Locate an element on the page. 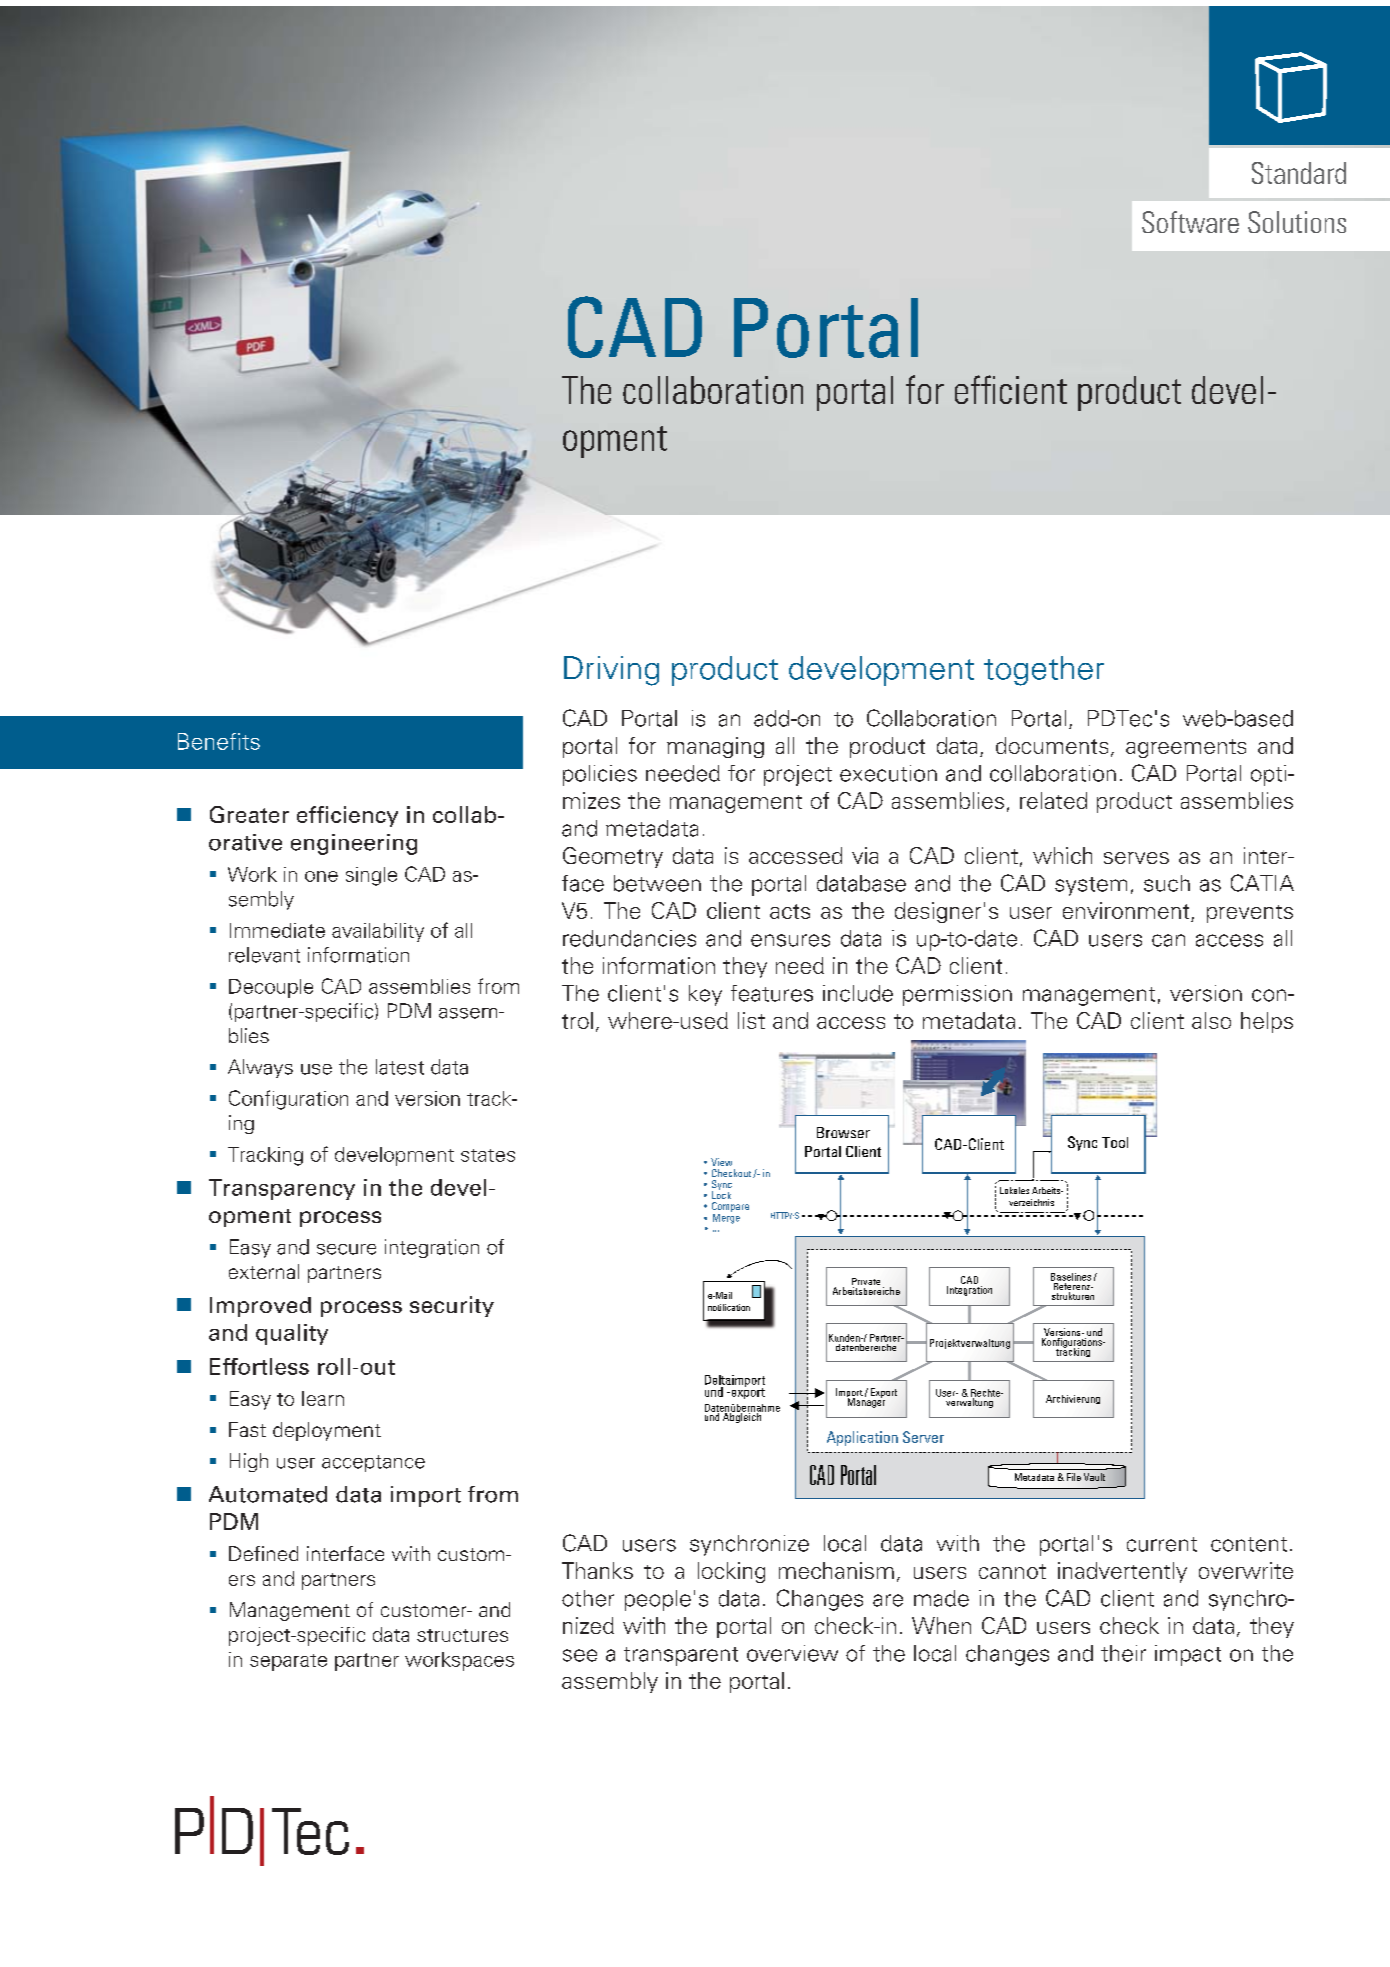 Image resolution: width=1390 pixels, height=1967 pixels. Solutions is located at coordinates (1297, 222).
